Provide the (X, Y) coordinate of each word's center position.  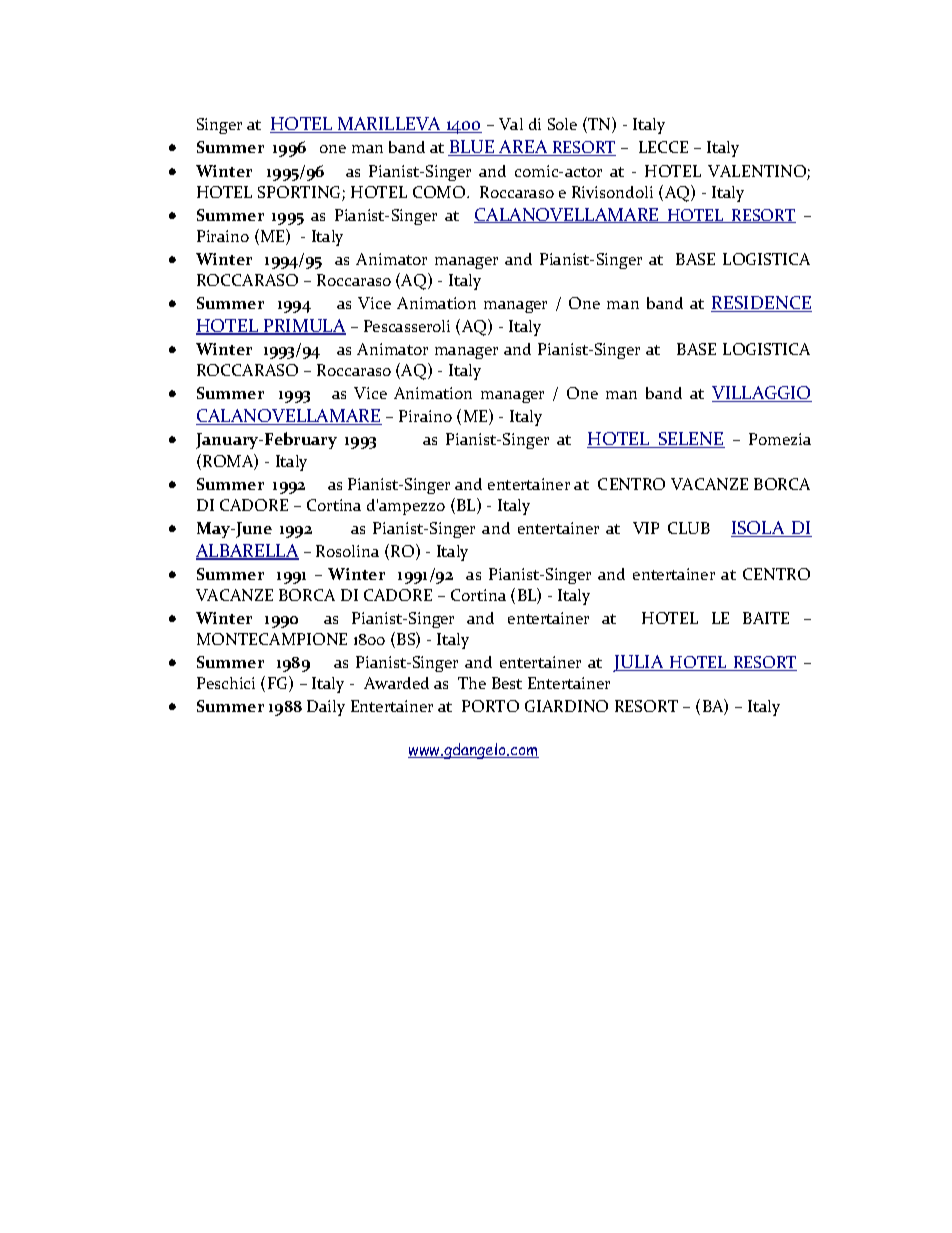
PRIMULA (304, 327)
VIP (646, 528)
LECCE (663, 147)
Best (507, 683)
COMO (440, 192)
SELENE (691, 440)
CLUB (689, 528)
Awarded (396, 683)
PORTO (490, 706)
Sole (562, 124)
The (472, 683)
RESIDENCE (761, 304)
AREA (523, 148)
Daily (326, 708)
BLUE (472, 148)
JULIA (639, 663)
